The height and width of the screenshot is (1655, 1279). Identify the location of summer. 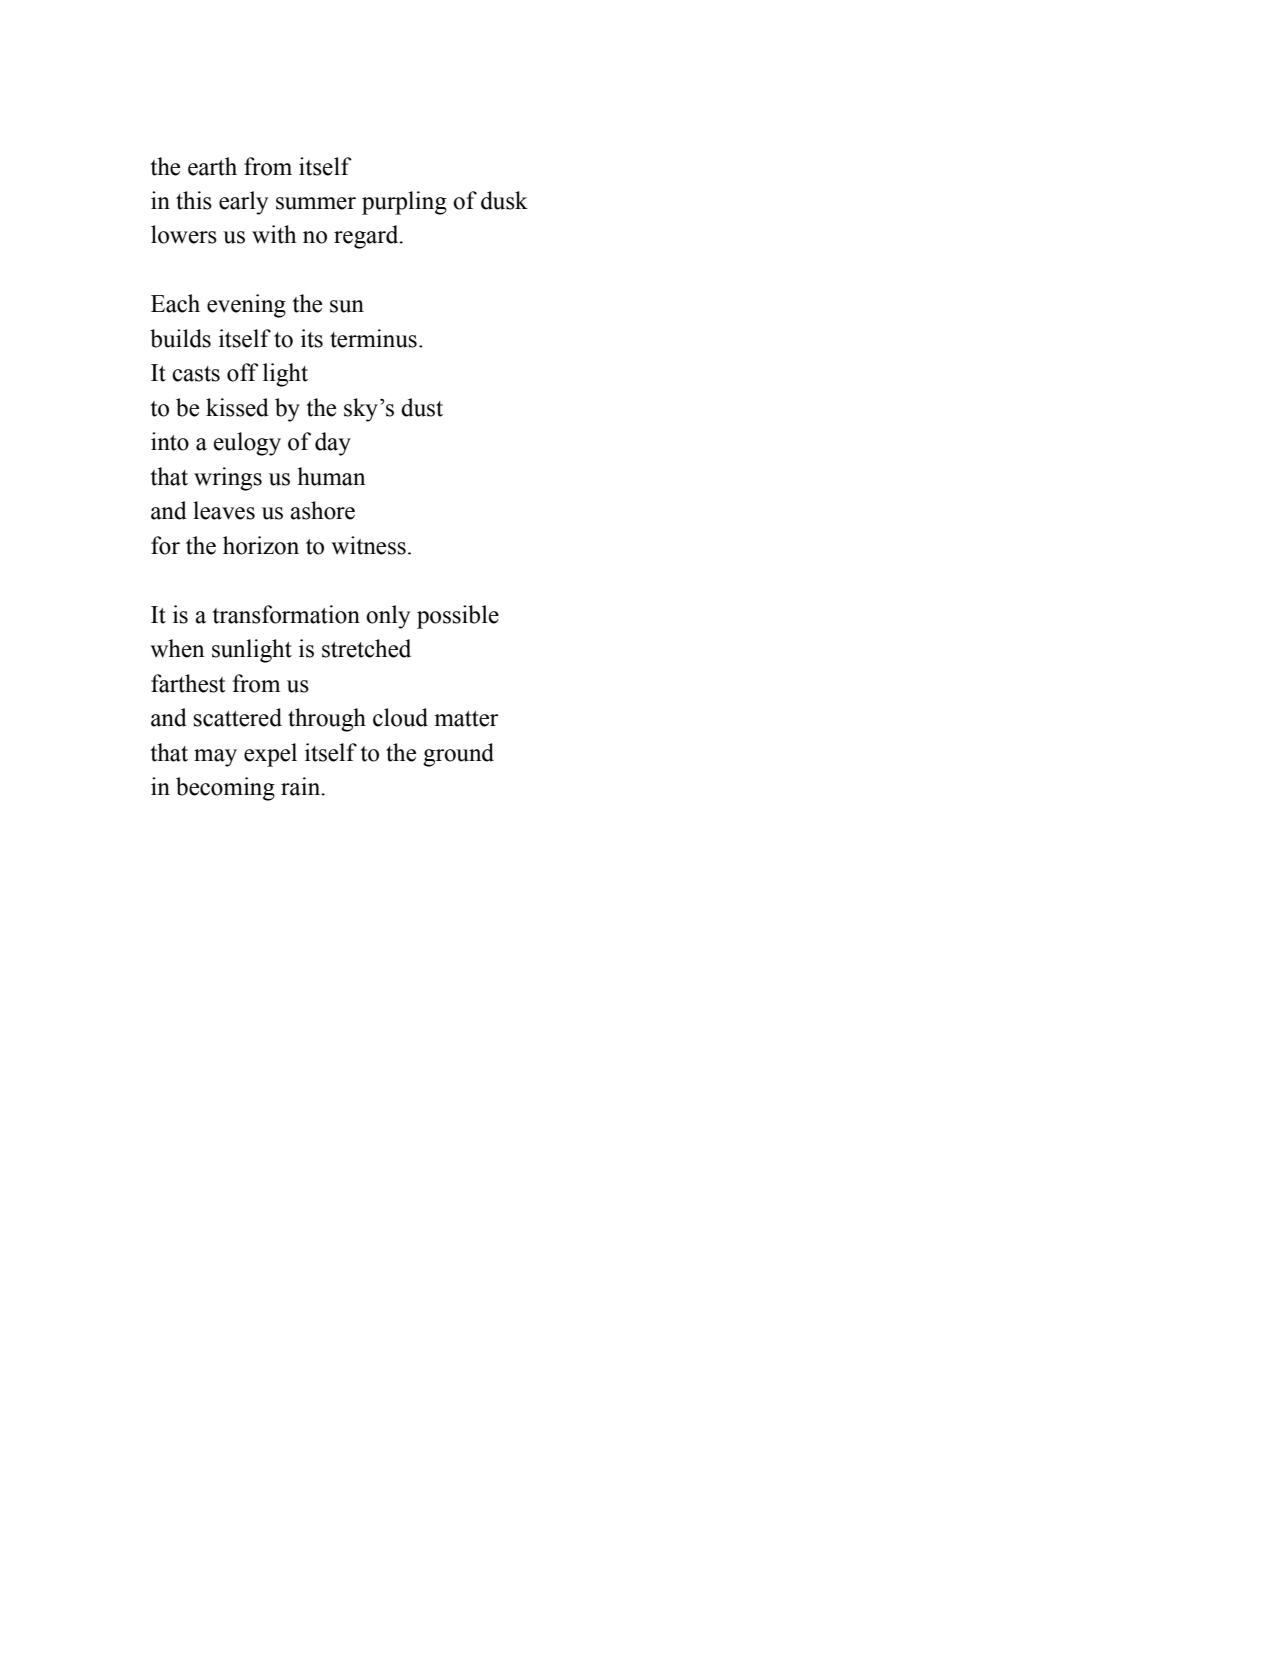
(316, 203).
